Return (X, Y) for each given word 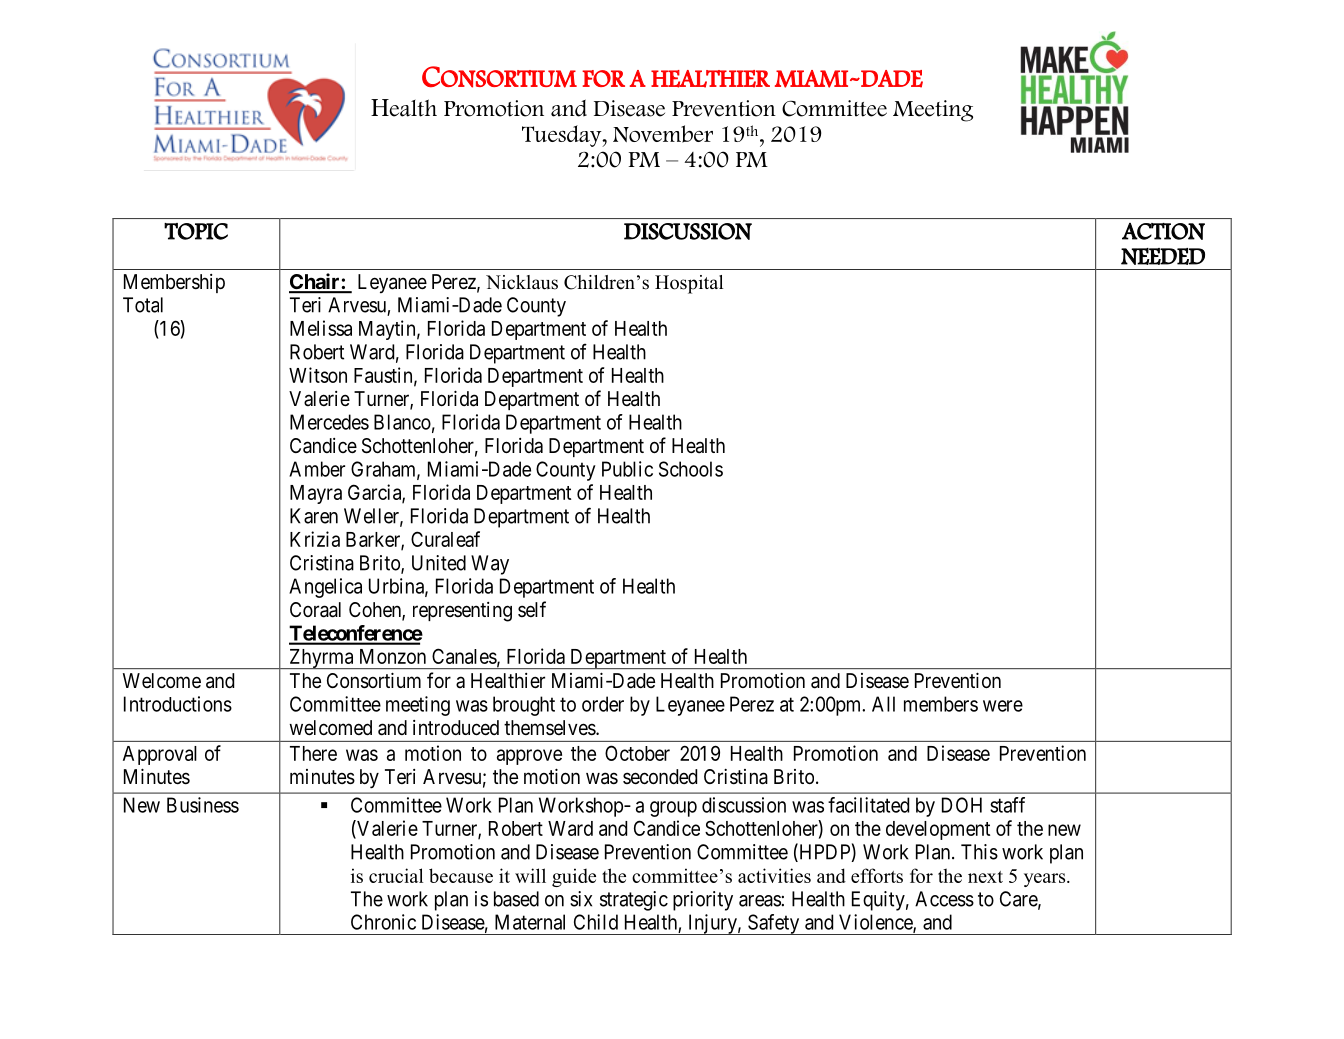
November (663, 134)
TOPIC (196, 231)
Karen (314, 516)
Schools (691, 469)
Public (627, 469)
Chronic (383, 922)
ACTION (1163, 231)
